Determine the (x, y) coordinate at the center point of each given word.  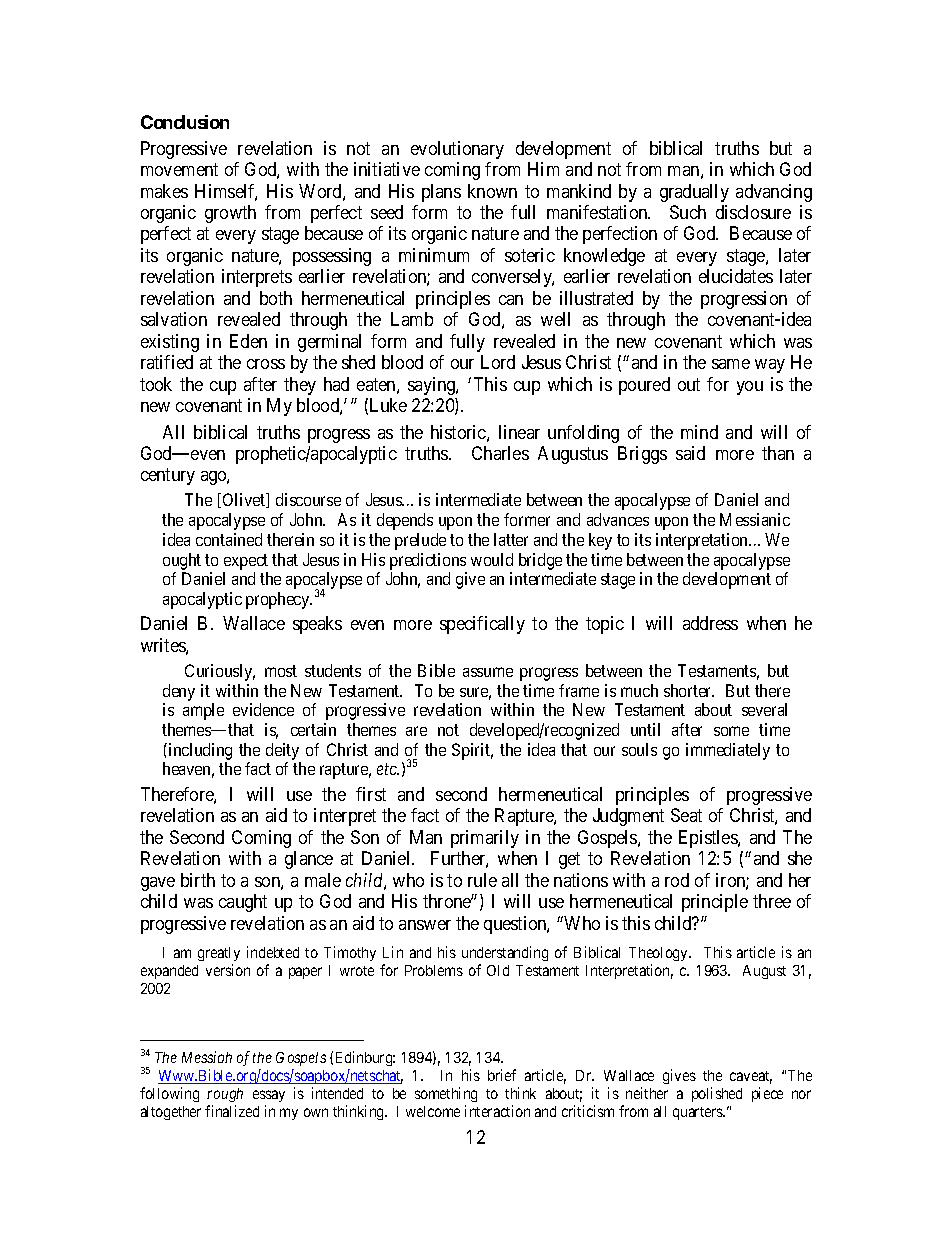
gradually (694, 193)
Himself (226, 192)
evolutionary (457, 150)
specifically (482, 625)
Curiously (220, 672)
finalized (232, 1111)
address (710, 623)
